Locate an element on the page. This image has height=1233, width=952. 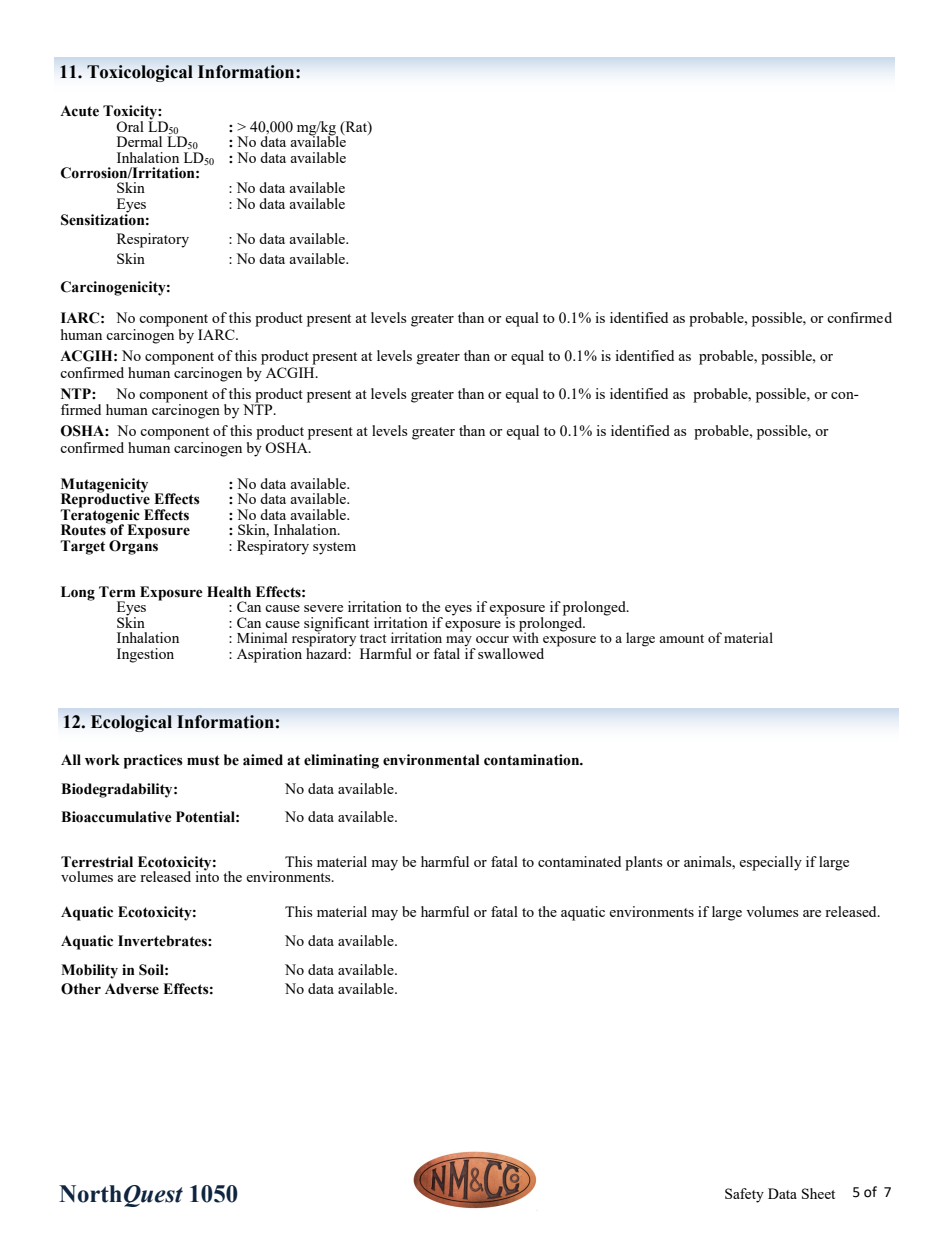
system is located at coordinates (334, 548).
